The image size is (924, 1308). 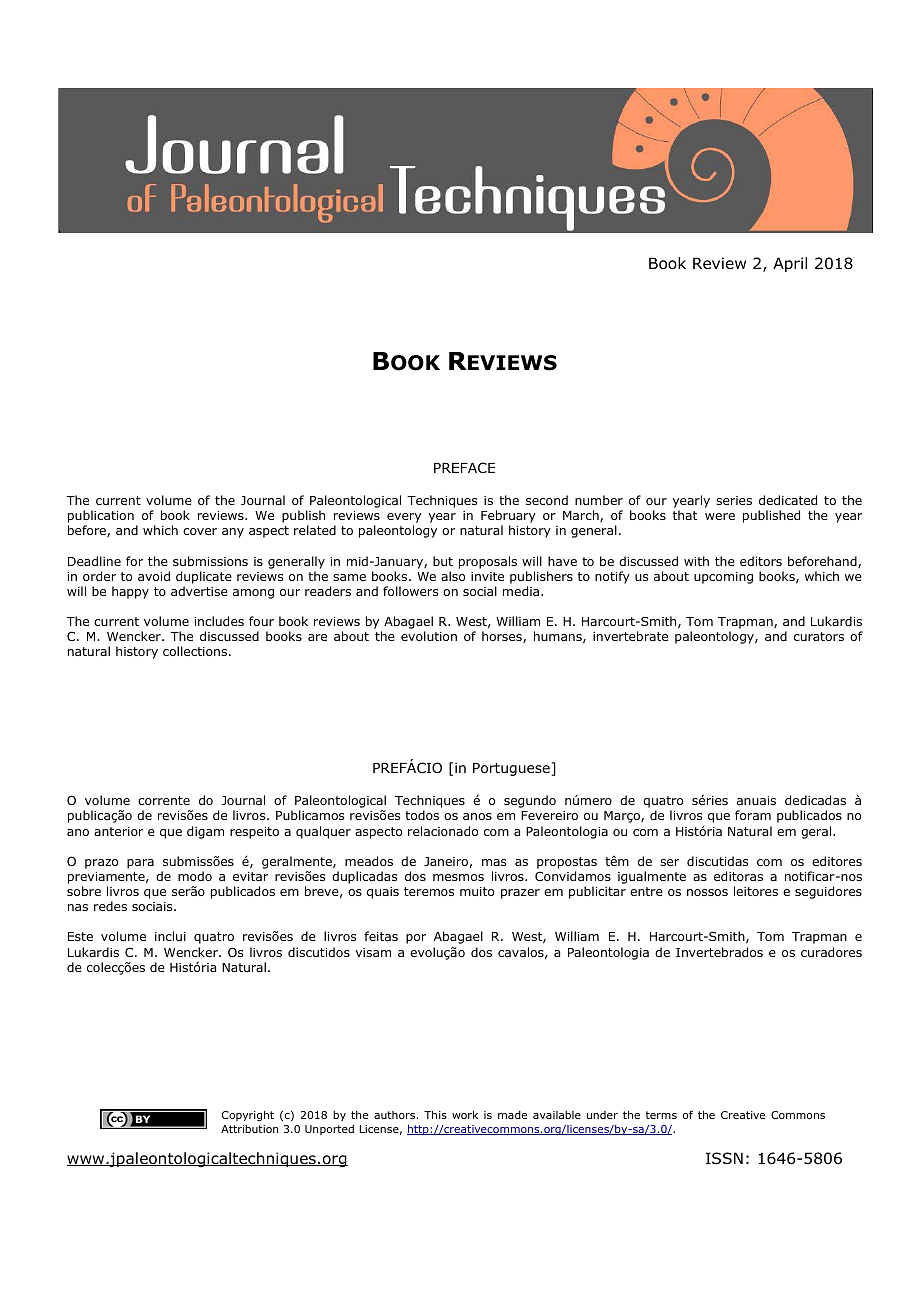 What do you see at coordinates (723, 578) in the image?
I see `upcoming` at bounding box center [723, 578].
